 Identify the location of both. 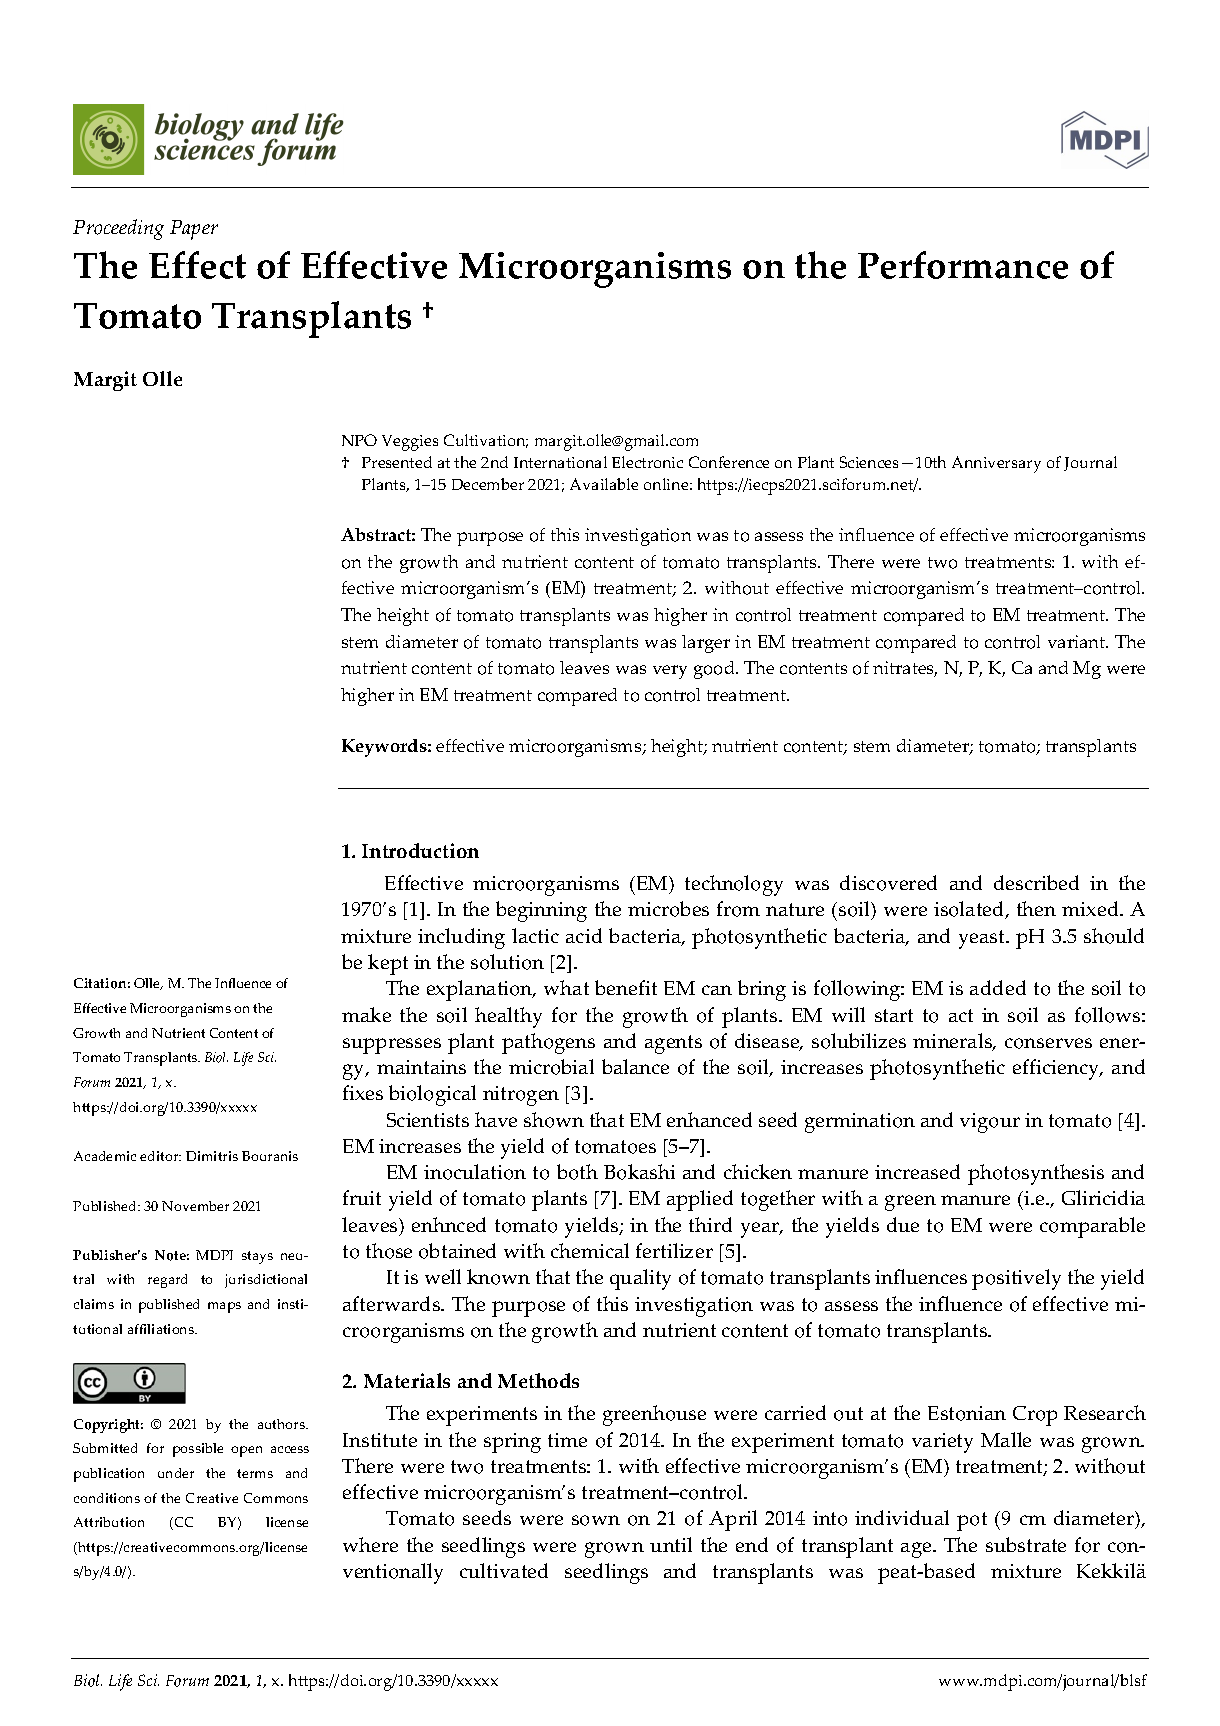
(577, 1172).
